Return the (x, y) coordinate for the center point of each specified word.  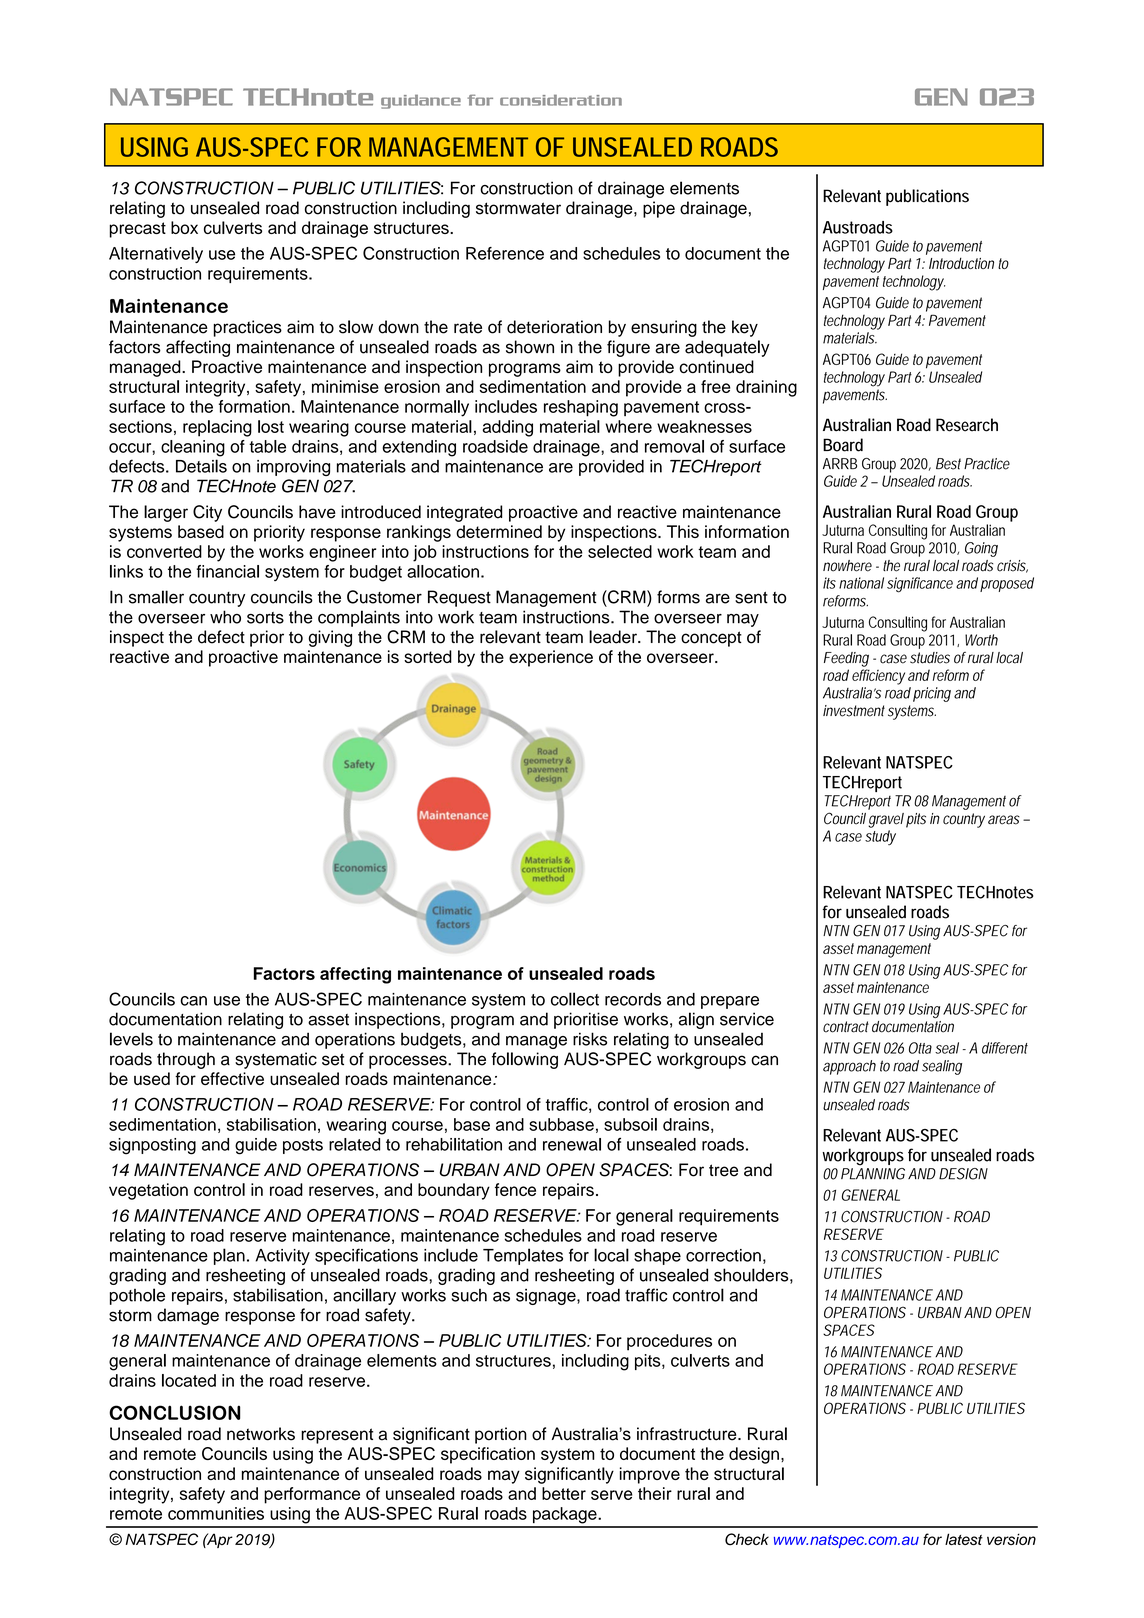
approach (849, 1067)
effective (232, 1078)
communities (216, 1513)
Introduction (961, 263)
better (564, 1493)
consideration (561, 100)
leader (614, 637)
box (184, 227)
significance (920, 585)
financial (227, 571)
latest (964, 1539)
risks (590, 1039)
